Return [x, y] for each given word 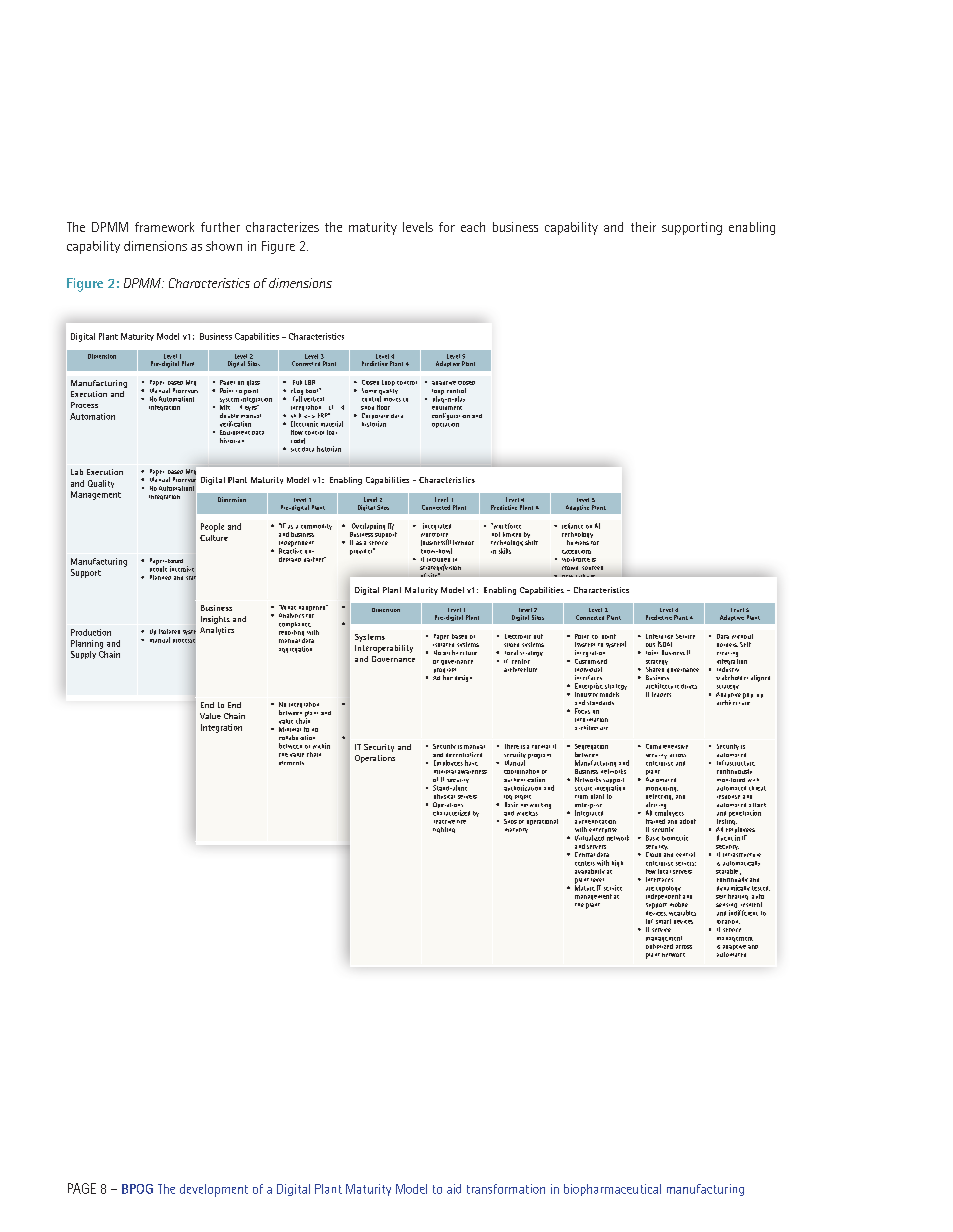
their [643, 227]
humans [578, 542]
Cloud [653, 854]
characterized [451, 813]
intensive [182, 569]
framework [164, 227]
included [438, 560]
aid [454, 1189]
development [214, 1190]
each [473, 227]
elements [291, 763]
